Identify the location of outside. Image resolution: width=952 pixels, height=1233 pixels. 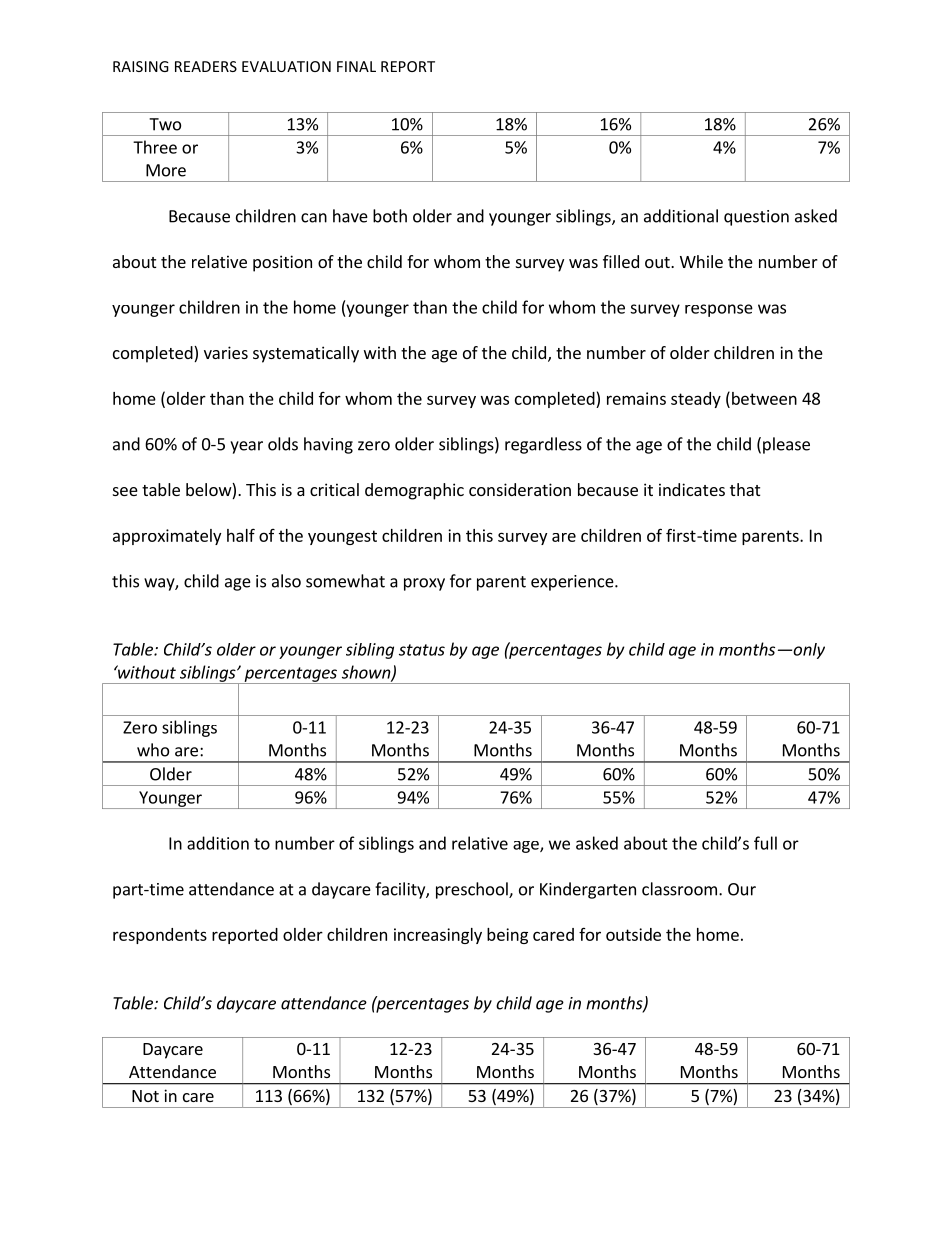
(633, 934).
